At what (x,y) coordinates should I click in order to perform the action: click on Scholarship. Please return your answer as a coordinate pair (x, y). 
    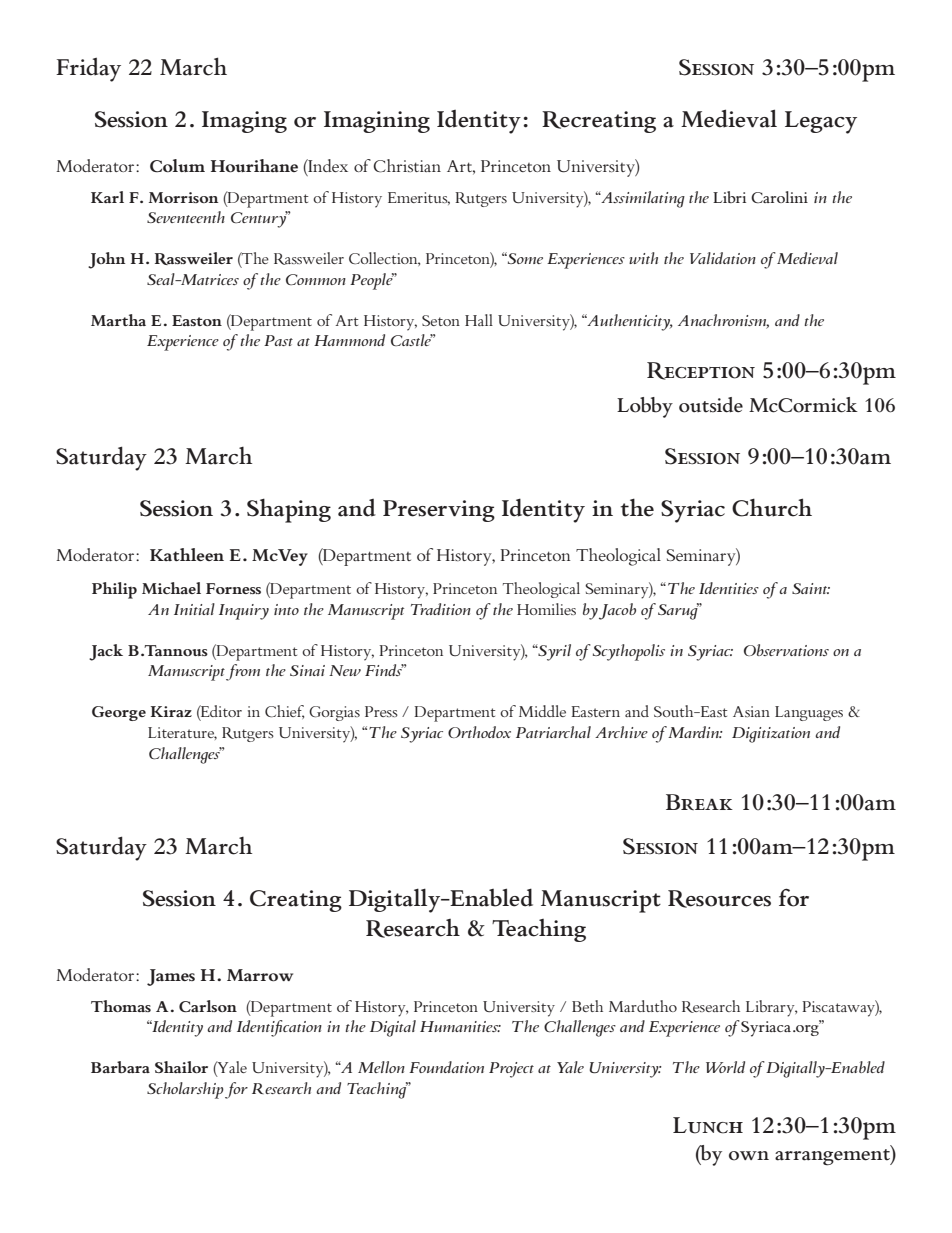
    Looking at the image, I should click on (185, 1090).
